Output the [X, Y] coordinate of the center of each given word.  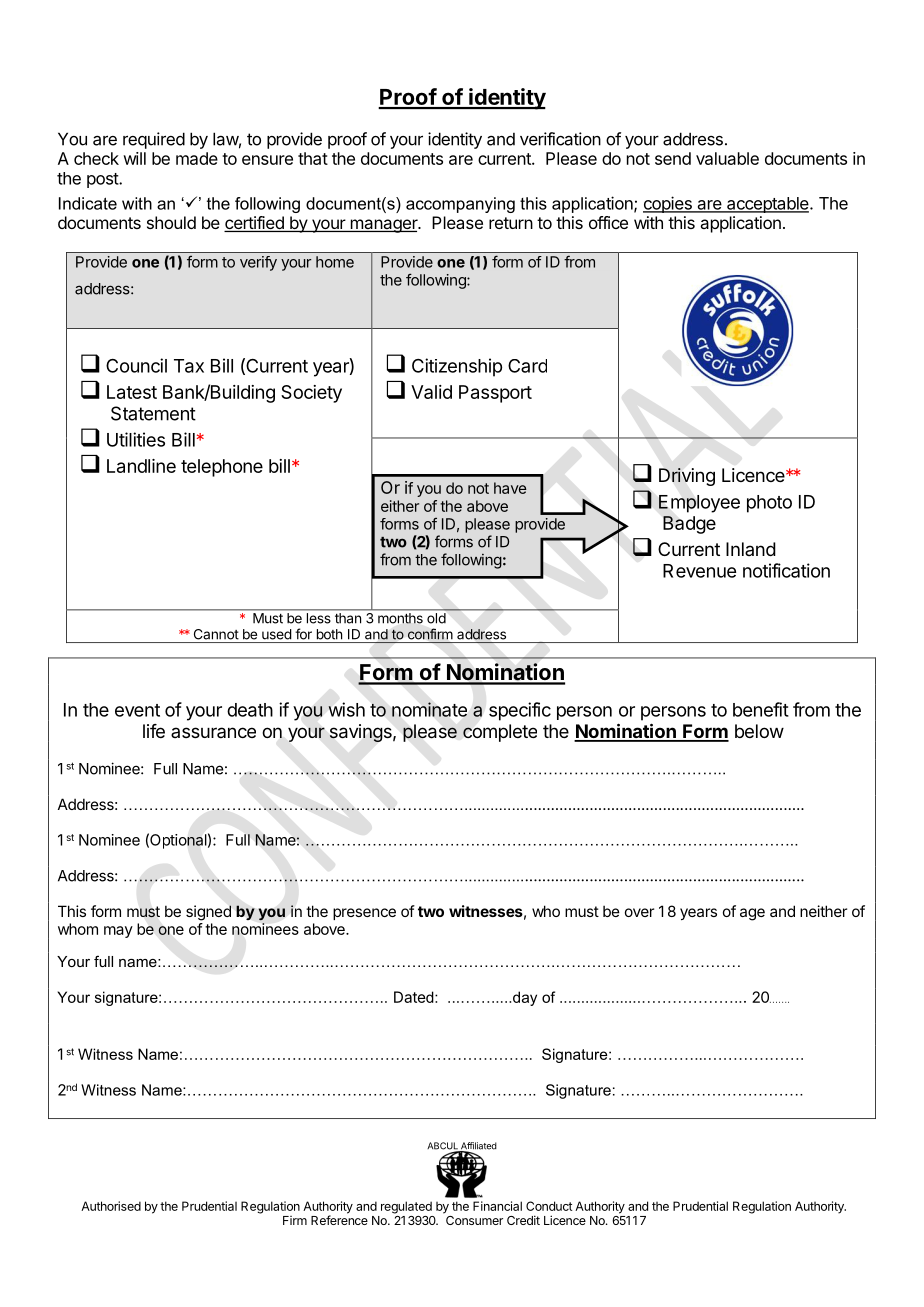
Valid [431, 392]
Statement [153, 413]
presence [364, 914]
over [639, 912]
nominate [429, 709]
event [137, 710]
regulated [406, 1207]
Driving [687, 477]
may [118, 932]
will [134, 158]
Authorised [111, 1206]
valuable [727, 158]
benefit [761, 709]
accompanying [460, 205]
